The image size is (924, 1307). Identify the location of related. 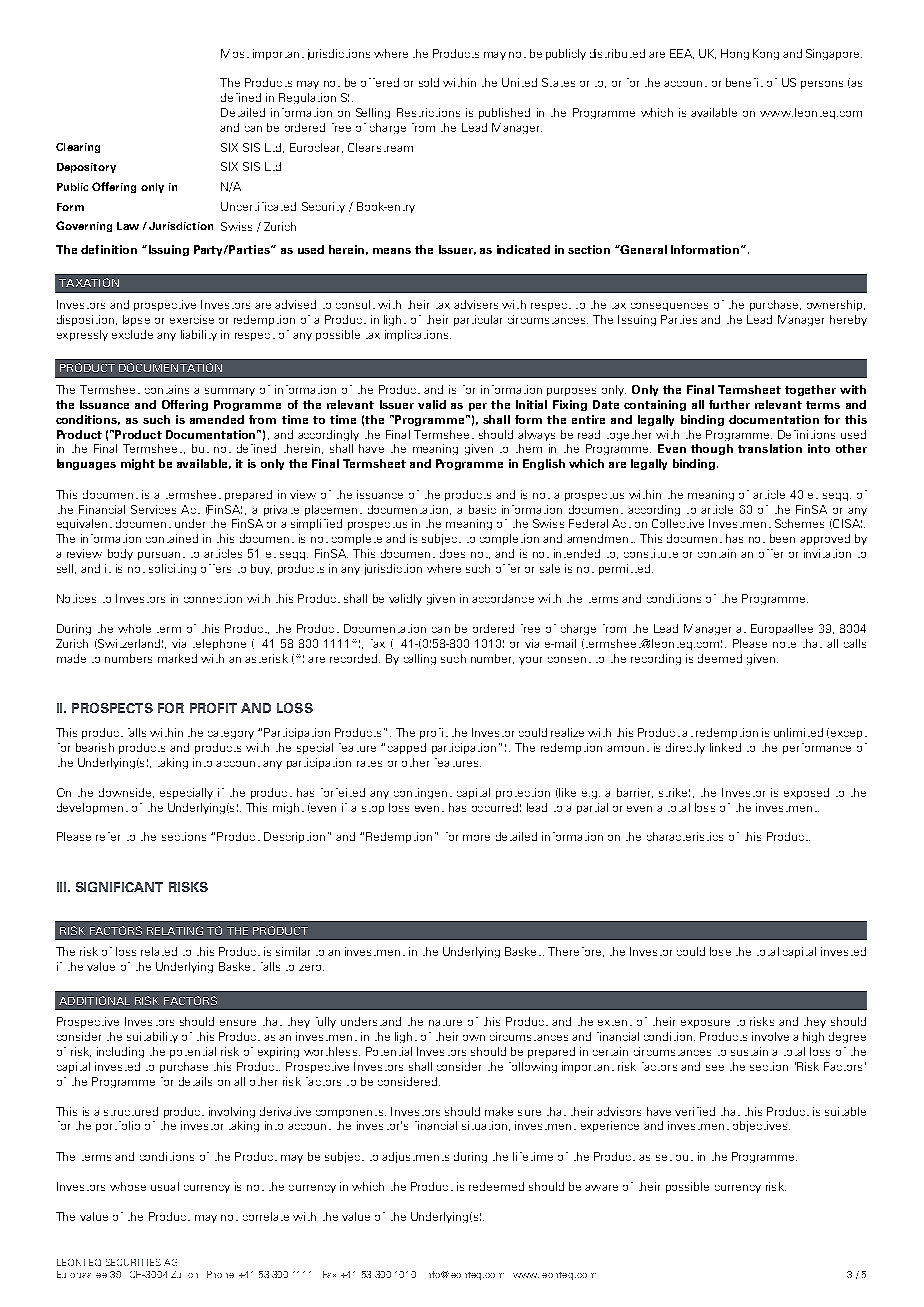
(159, 951).
